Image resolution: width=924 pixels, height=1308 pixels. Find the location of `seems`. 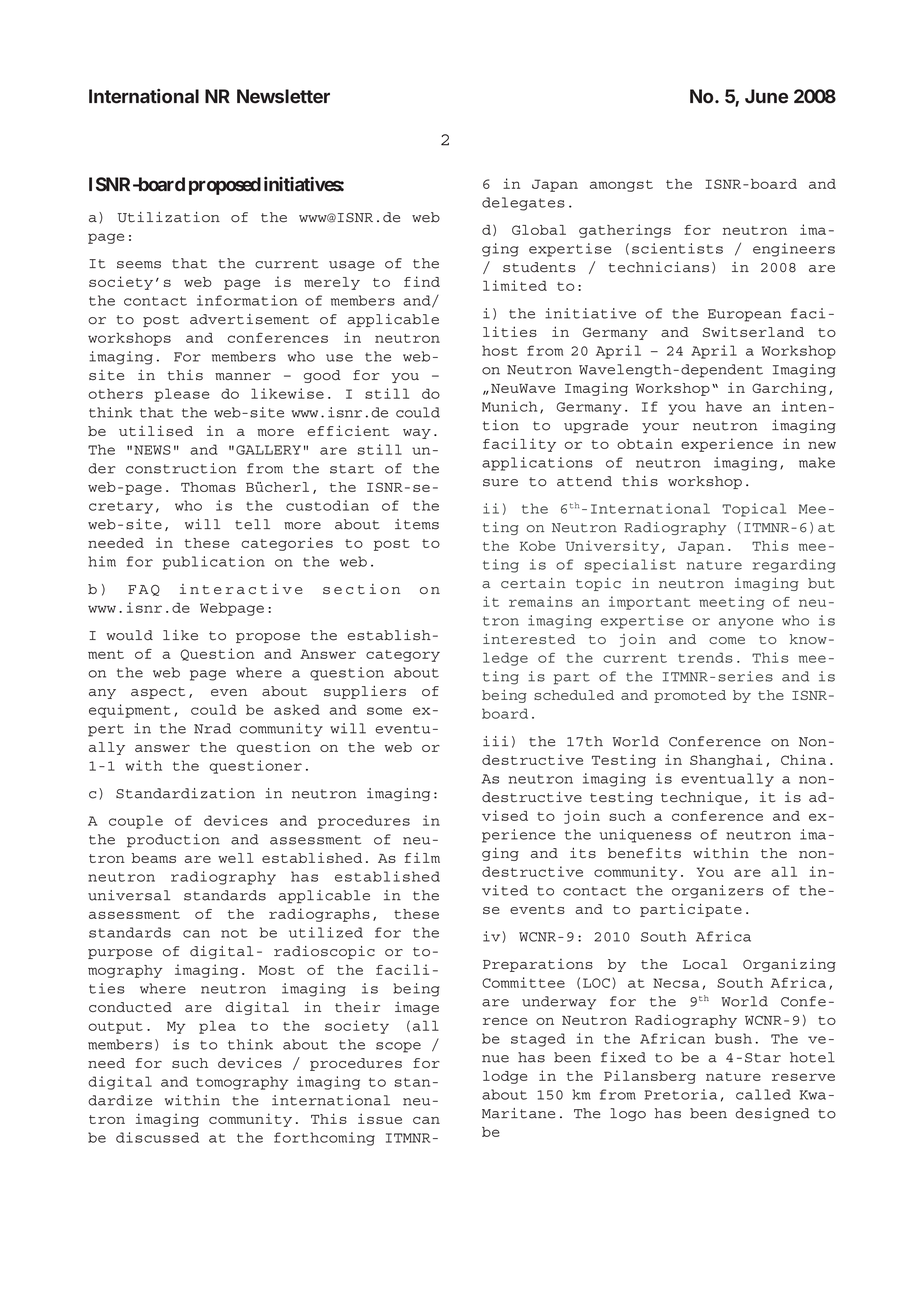

seems is located at coordinates (139, 265).
